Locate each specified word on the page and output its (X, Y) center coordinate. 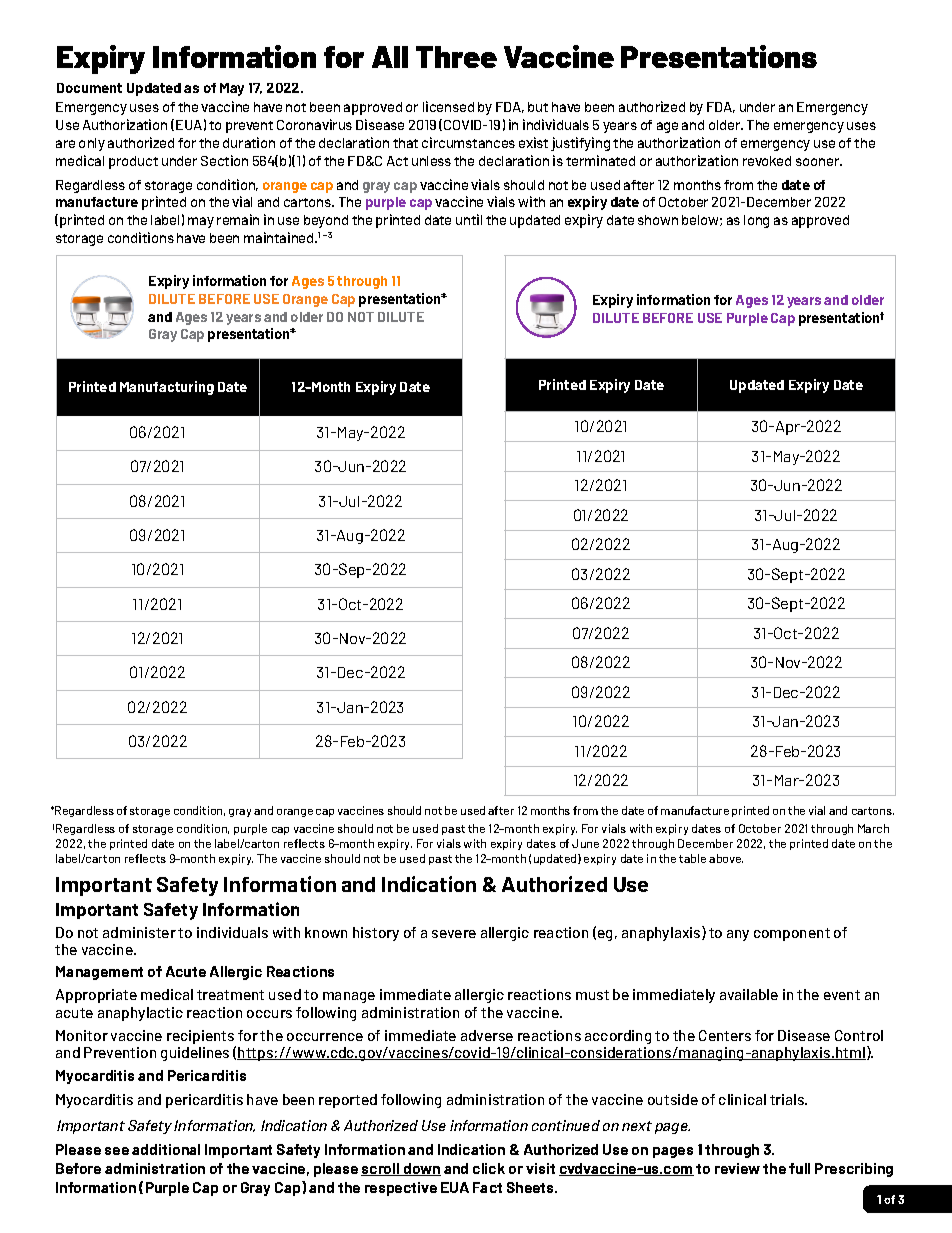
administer (139, 932)
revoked (767, 161)
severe (454, 934)
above (726, 858)
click (489, 1168)
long (756, 221)
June (585, 843)
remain (238, 219)
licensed (448, 106)
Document (89, 88)
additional (166, 1149)
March (873, 828)
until (469, 219)
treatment (230, 995)
